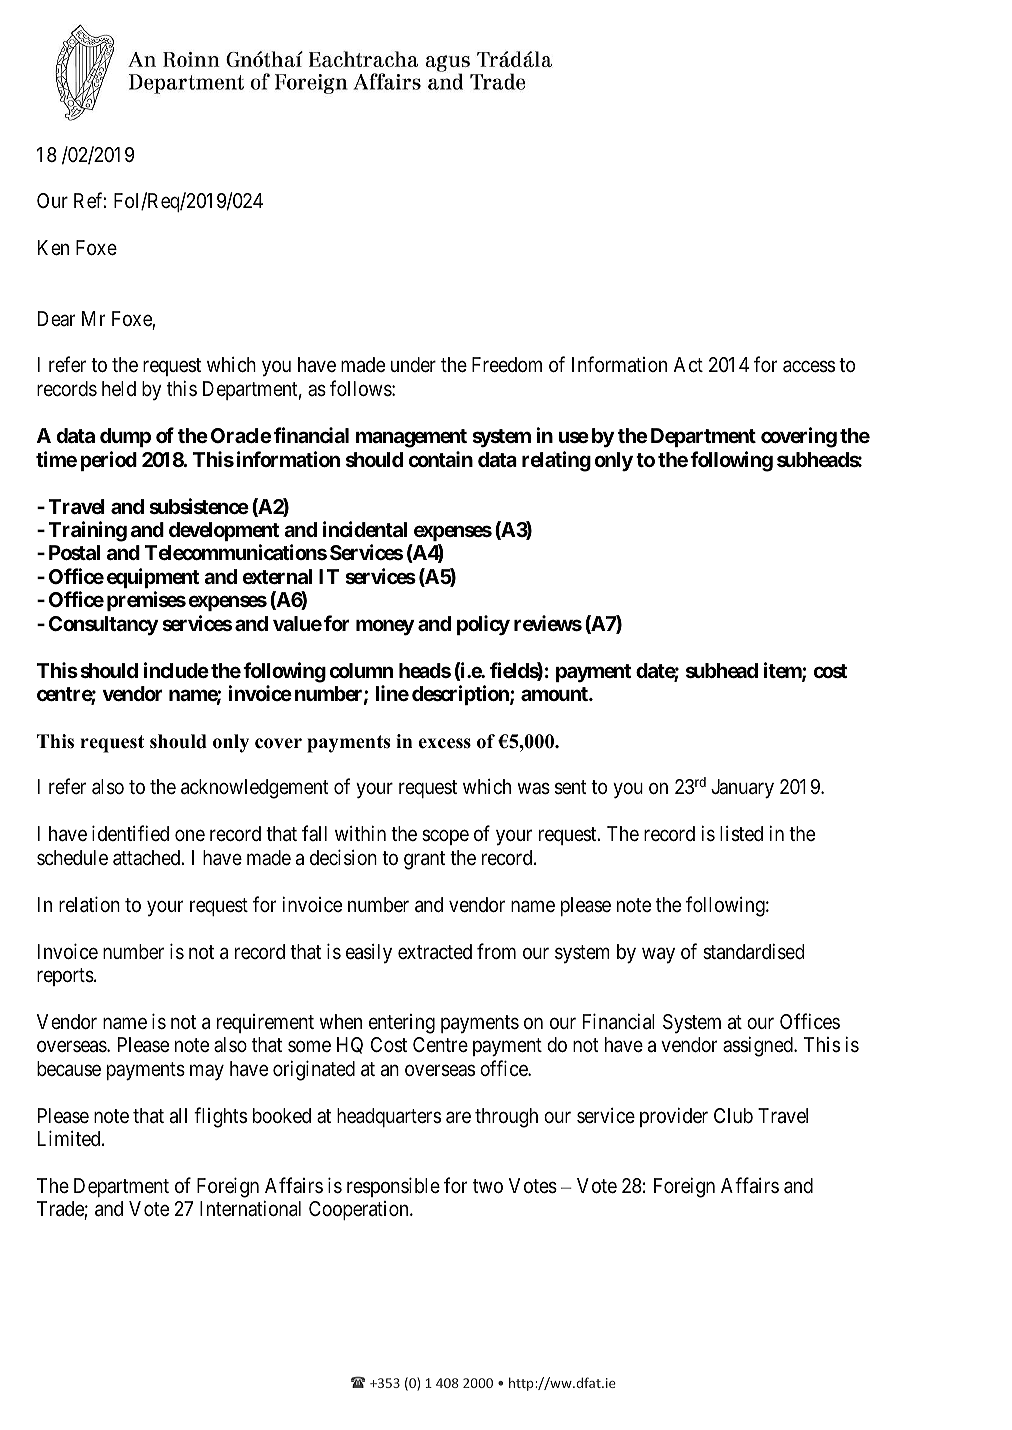  Describe the element at coordinates (444, 743) in the screenshot. I see `excess` at that location.
